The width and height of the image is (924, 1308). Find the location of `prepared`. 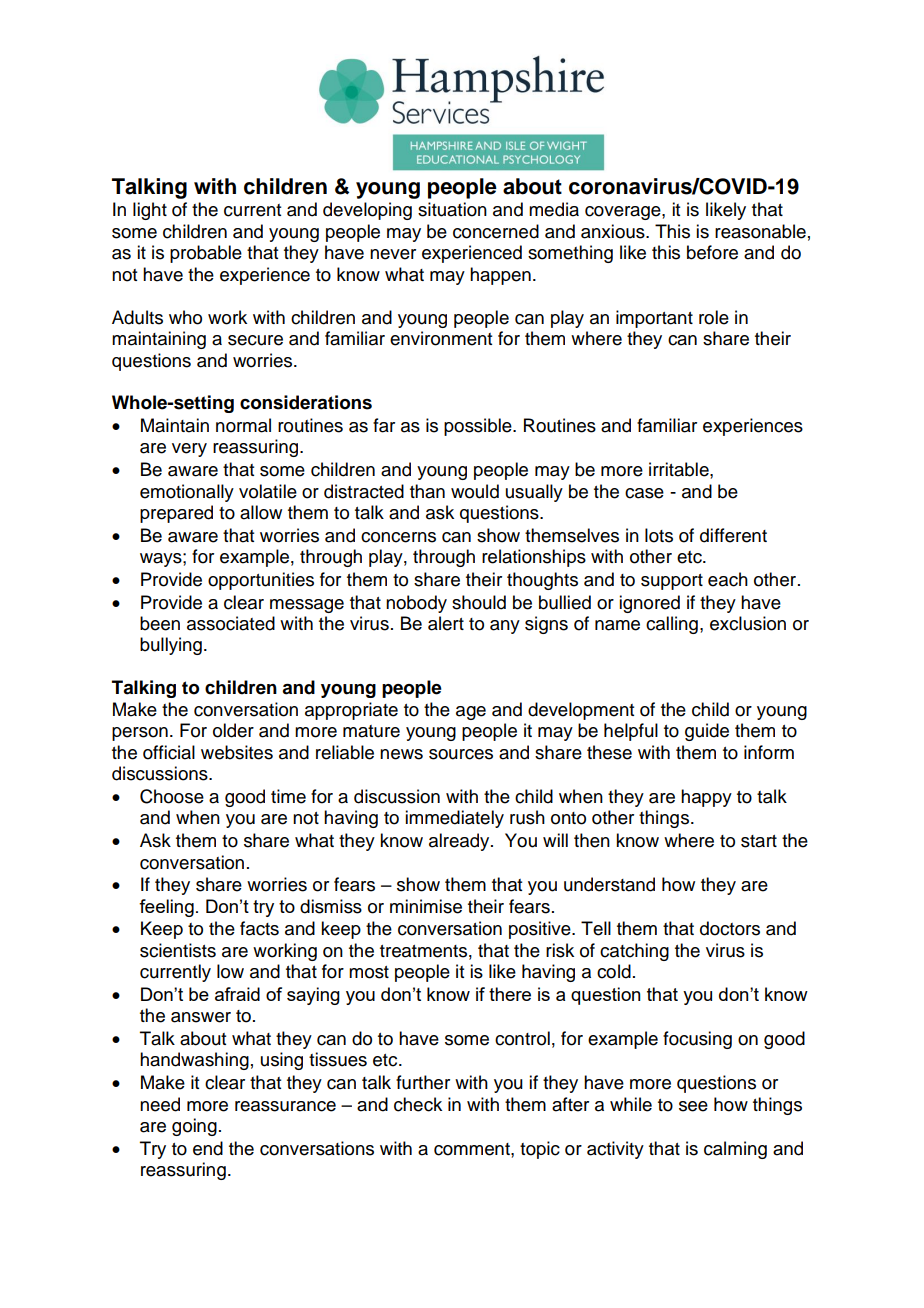

prepared is located at coordinates (176, 514).
